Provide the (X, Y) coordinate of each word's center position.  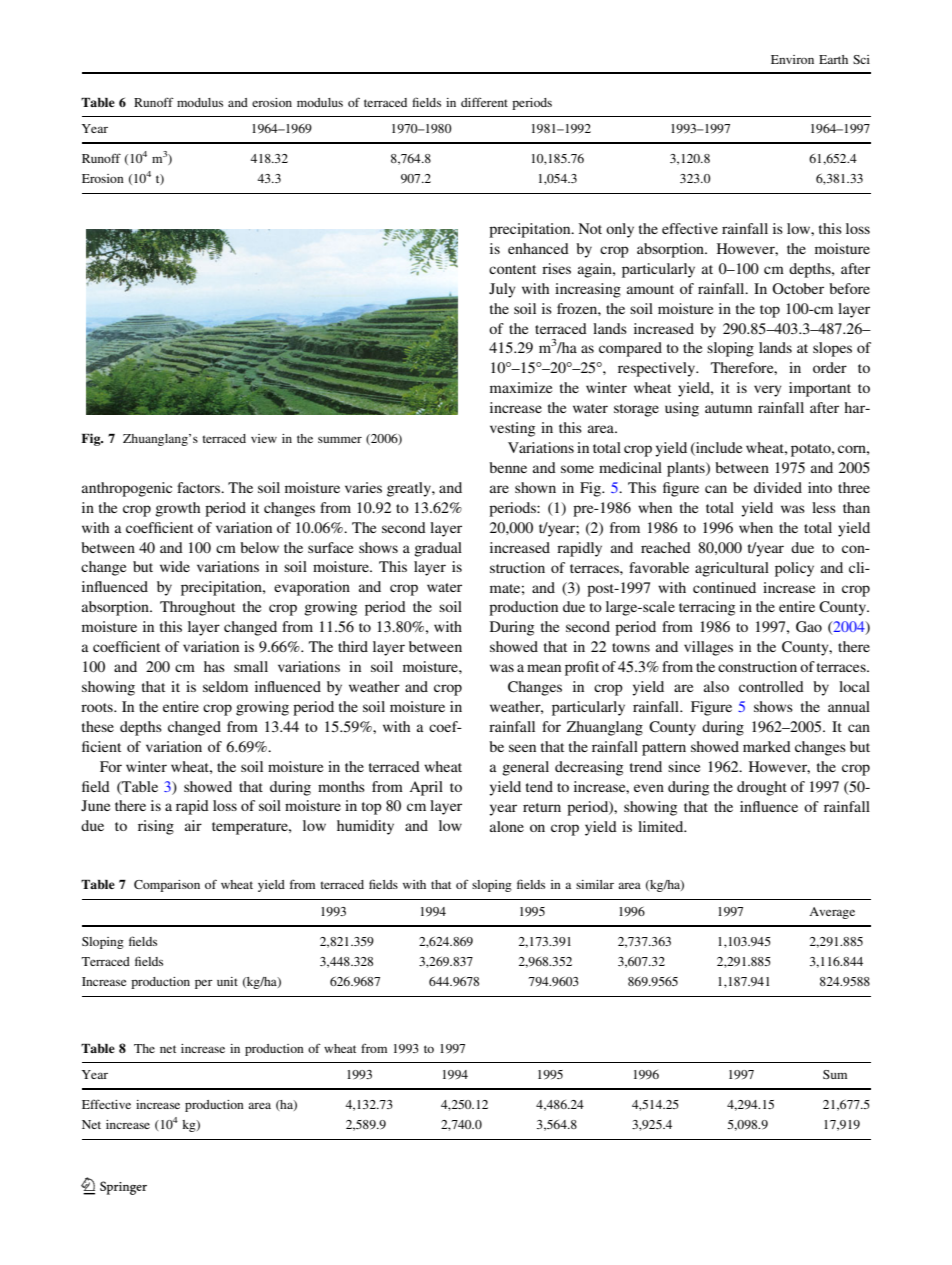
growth (177, 509)
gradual (438, 549)
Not (590, 228)
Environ (792, 59)
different (484, 102)
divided (778, 487)
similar (595, 884)
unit (227, 981)
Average (832, 913)
